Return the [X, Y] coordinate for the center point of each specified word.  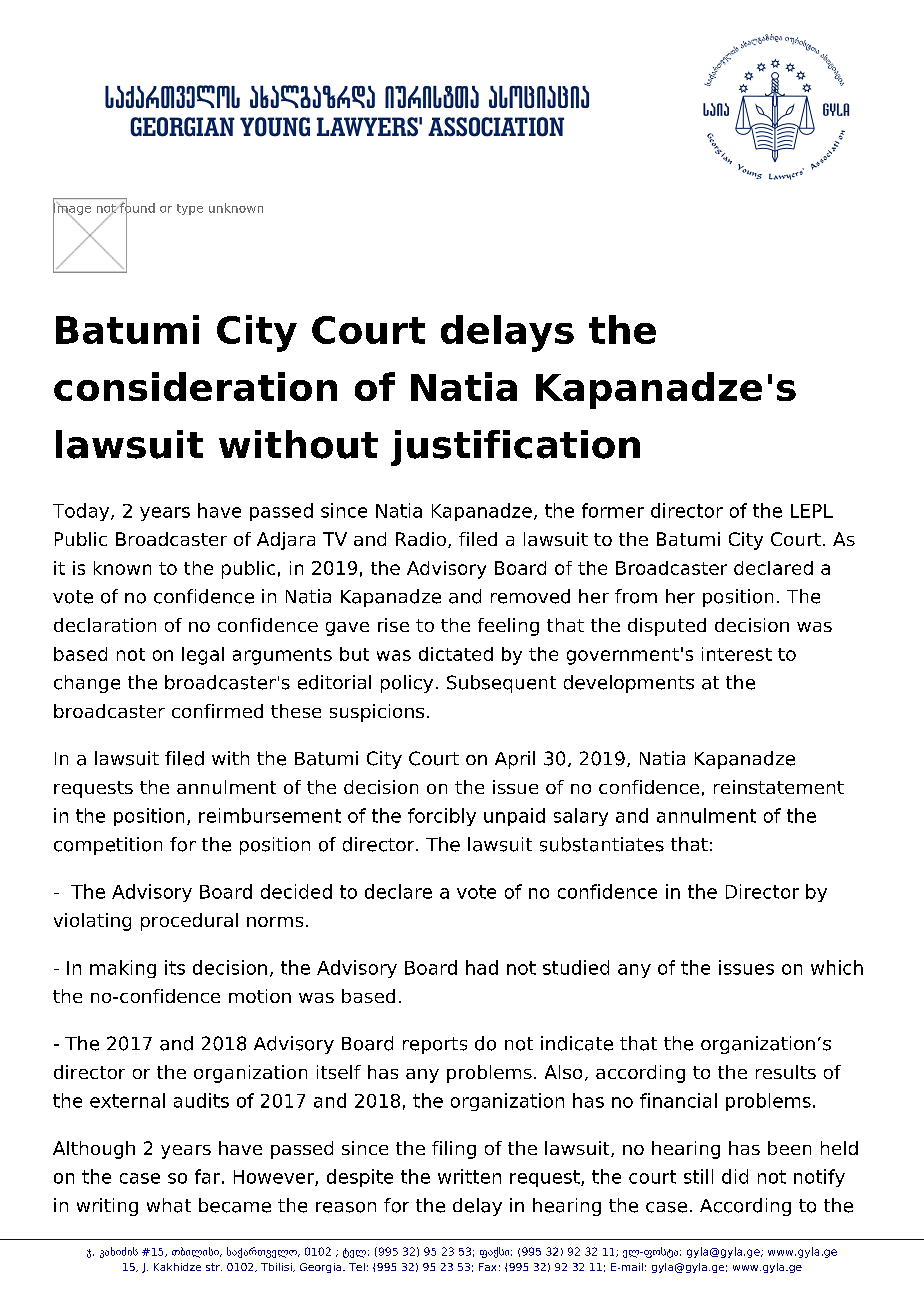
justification [515, 448]
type [190, 209]
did [735, 1176]
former [613, 510]
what [169, 1205]
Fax [487, 1267]
